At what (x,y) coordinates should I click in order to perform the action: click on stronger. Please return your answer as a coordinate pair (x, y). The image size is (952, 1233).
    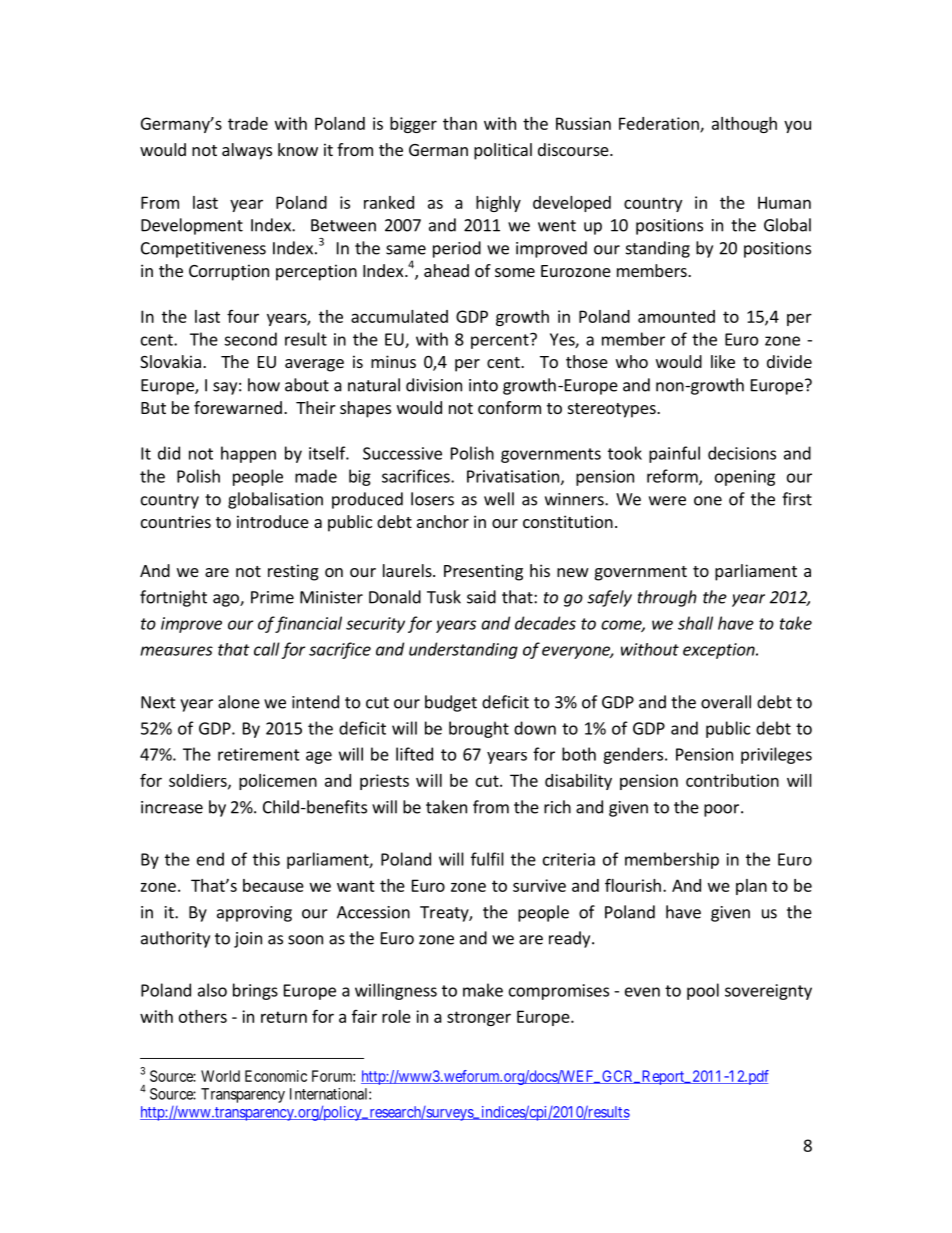
    Looking at the image, I should click on (479, 1018).
